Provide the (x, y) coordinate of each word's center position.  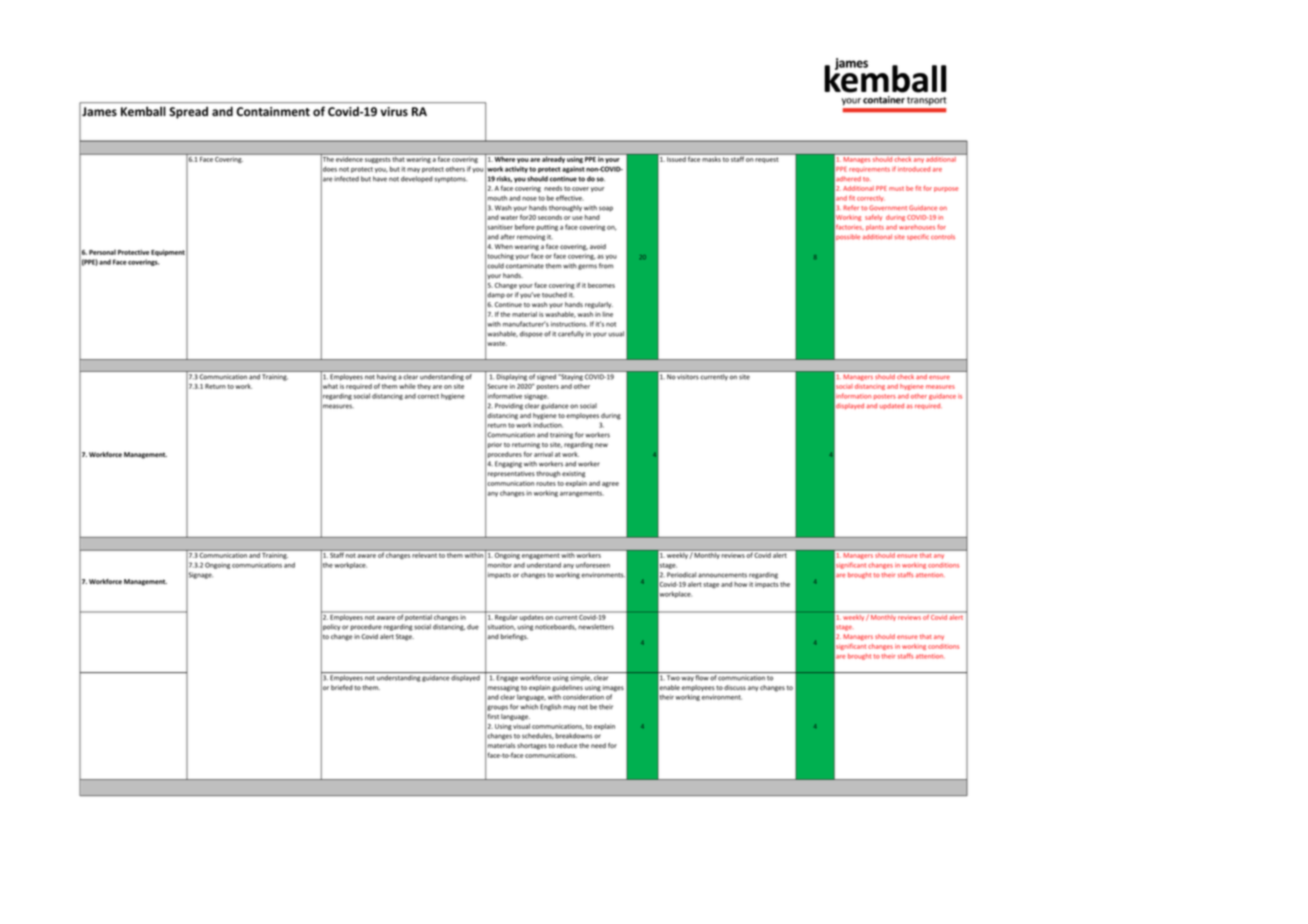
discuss (735, 687)
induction (548, 425)
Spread (188, 112)
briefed (342, 687)
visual (521, 726)
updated (892, 406)
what (329, 386)
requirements (869, 170)
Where (505, 158)
